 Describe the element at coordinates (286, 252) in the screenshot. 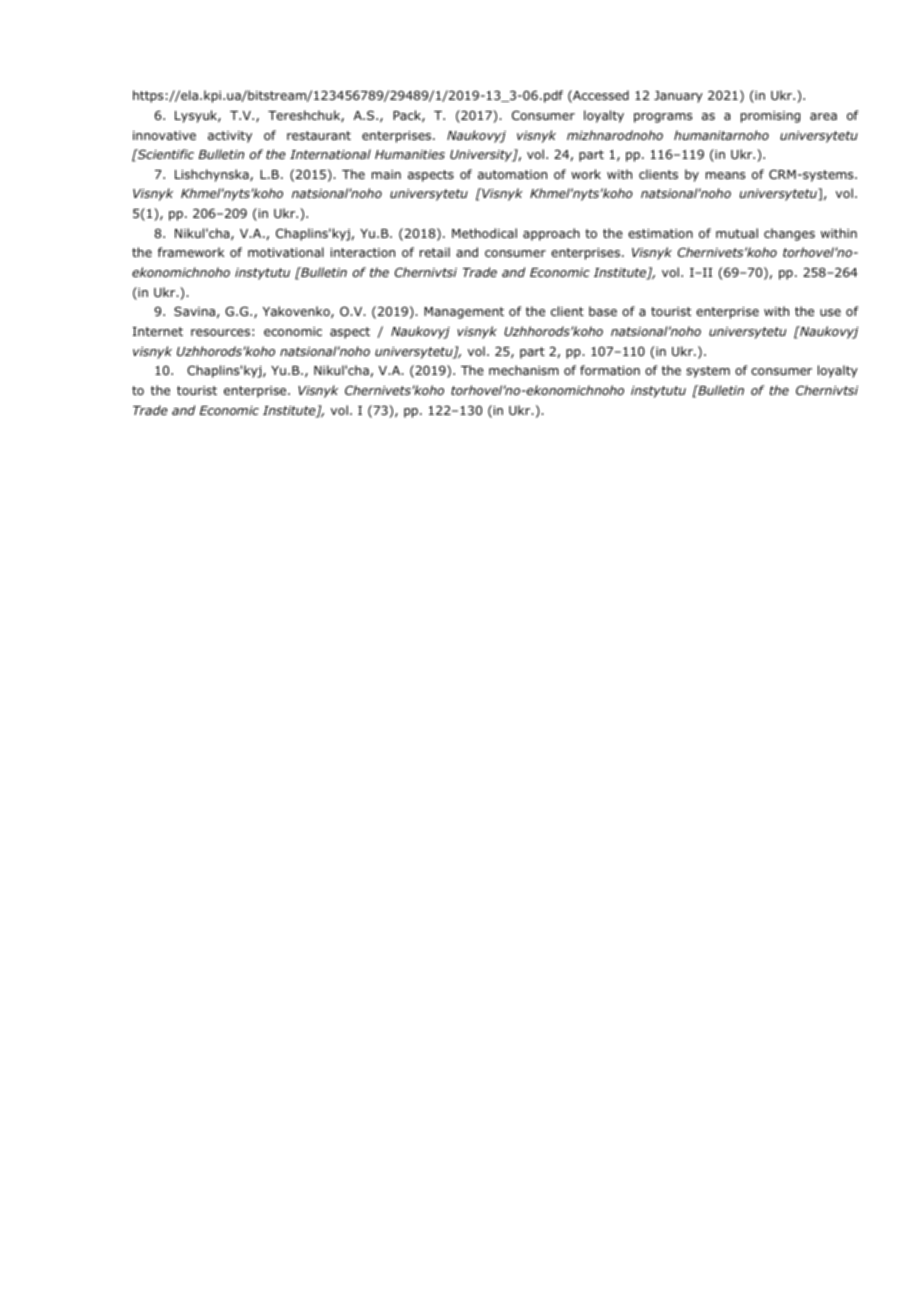

I see `motivational` at that location.
